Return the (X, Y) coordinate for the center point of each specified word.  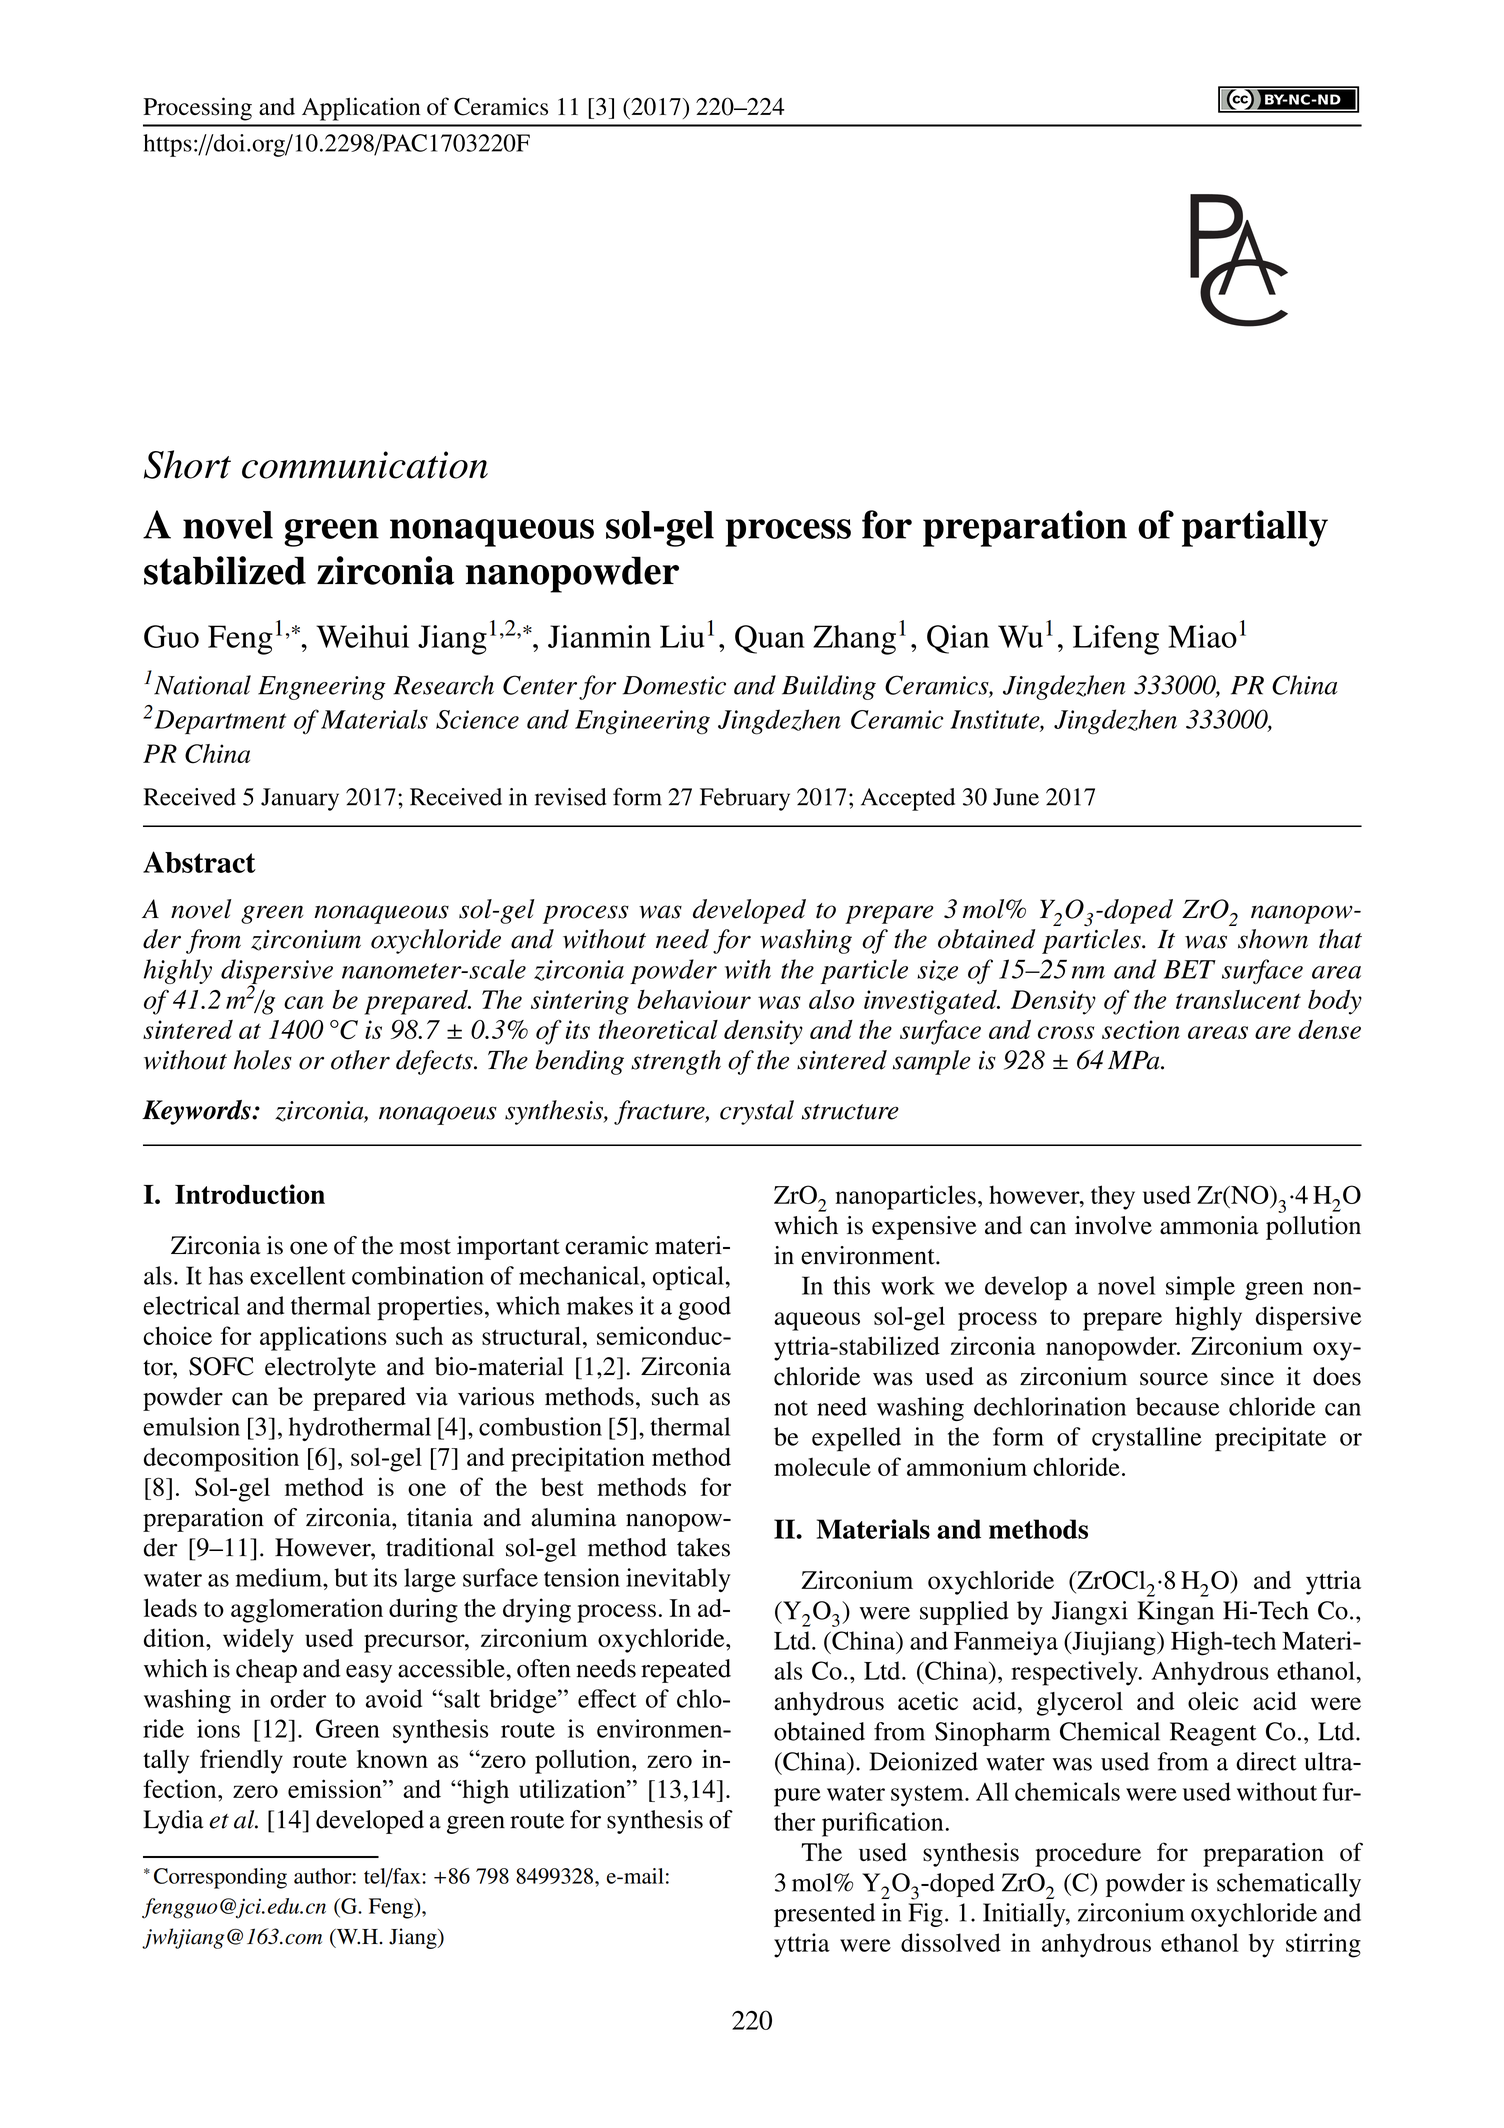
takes (703, 1547)
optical (688, 1278)
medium (280, 1577)
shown (1273, 939)
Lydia (173, 1822)
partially (1255, 528)
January (300, 799)
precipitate (1270, 1439)
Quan (770, 639)
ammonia (1209, 1225)
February (745, 799)
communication (365, 465)
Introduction (250, 1194)
